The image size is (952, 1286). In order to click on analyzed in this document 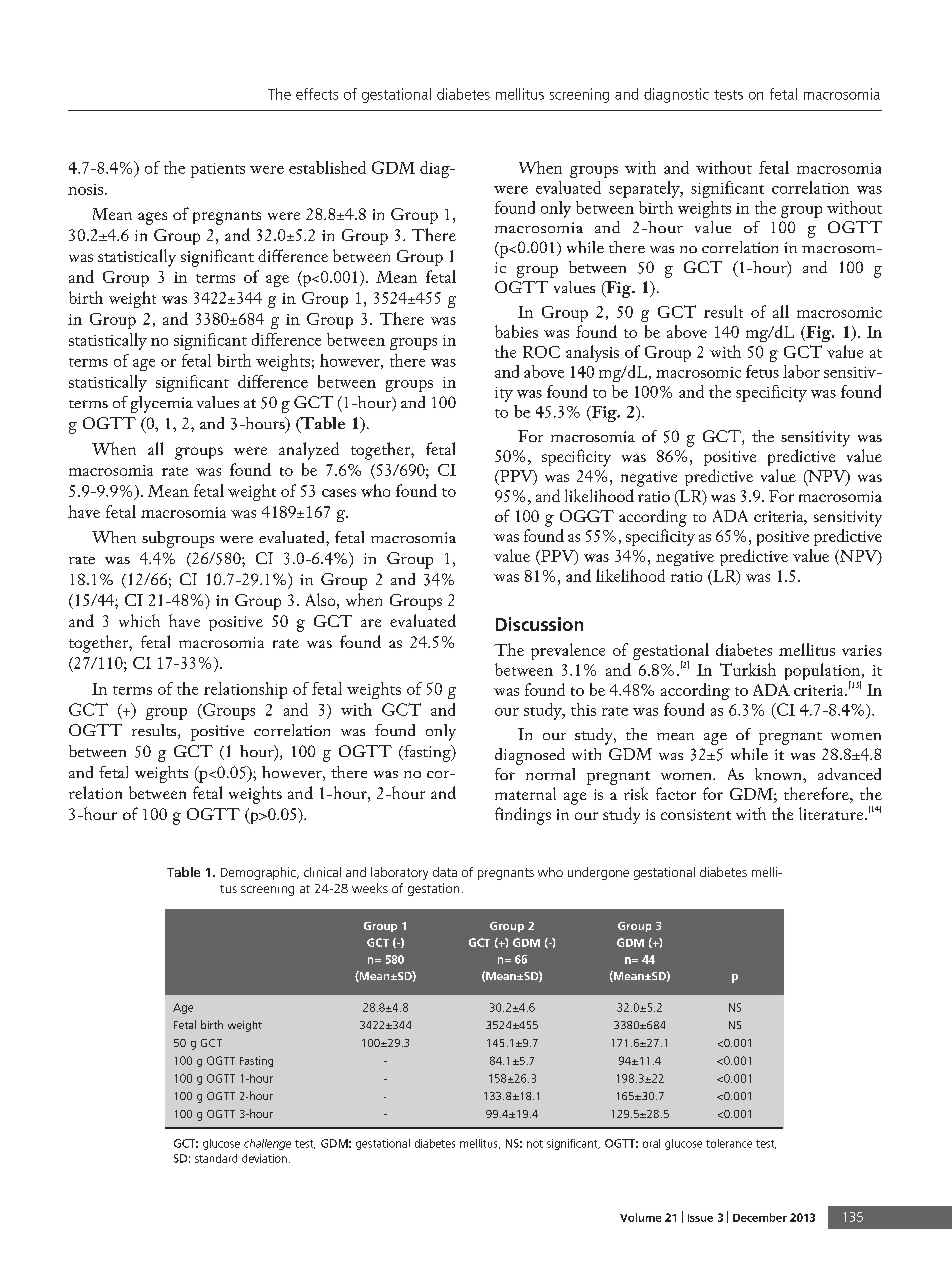, I will do `click(309, 451)`.
